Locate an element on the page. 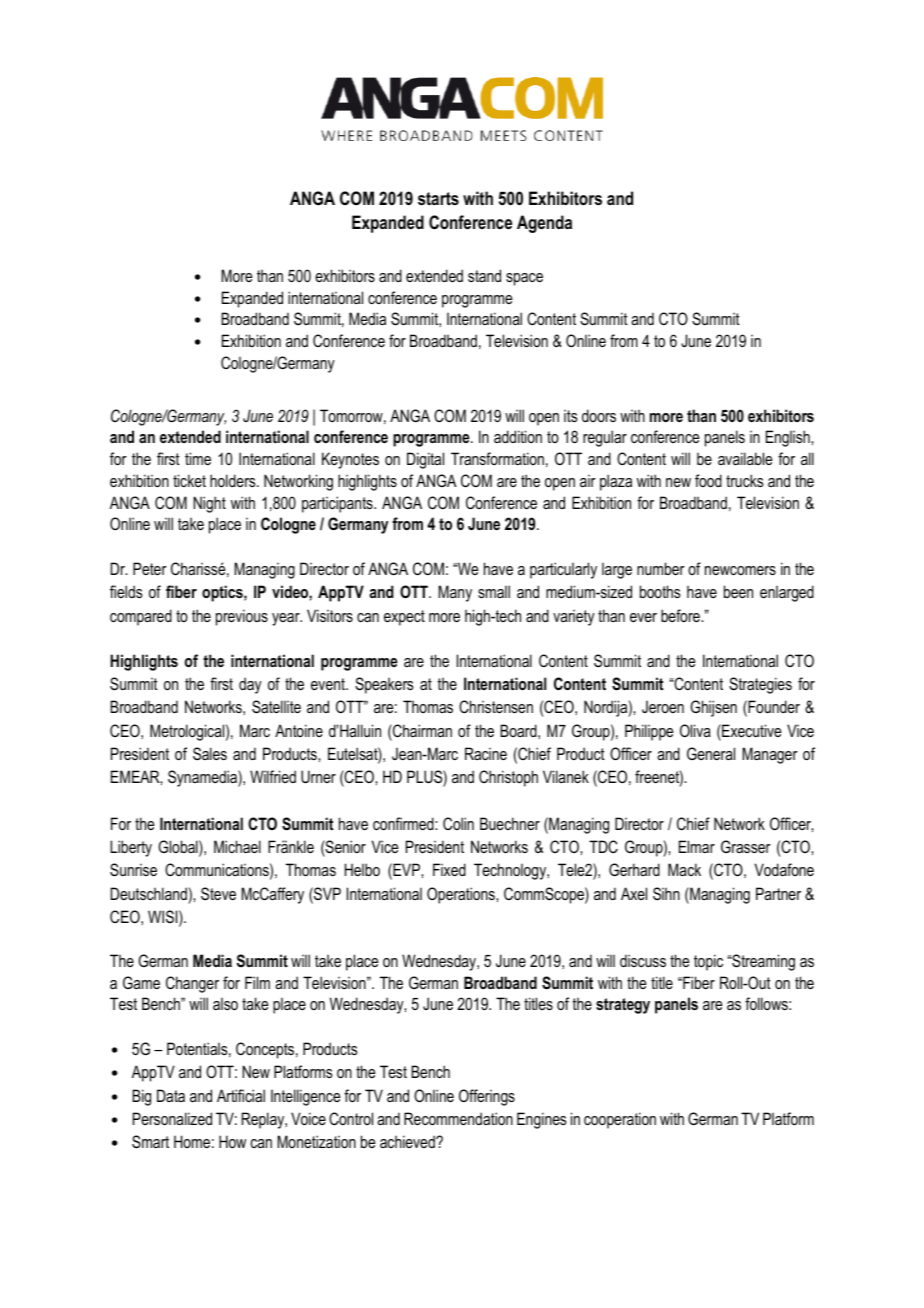 The height and width of the document is (1308, 924). Night is located at coordinates (209, 504).
